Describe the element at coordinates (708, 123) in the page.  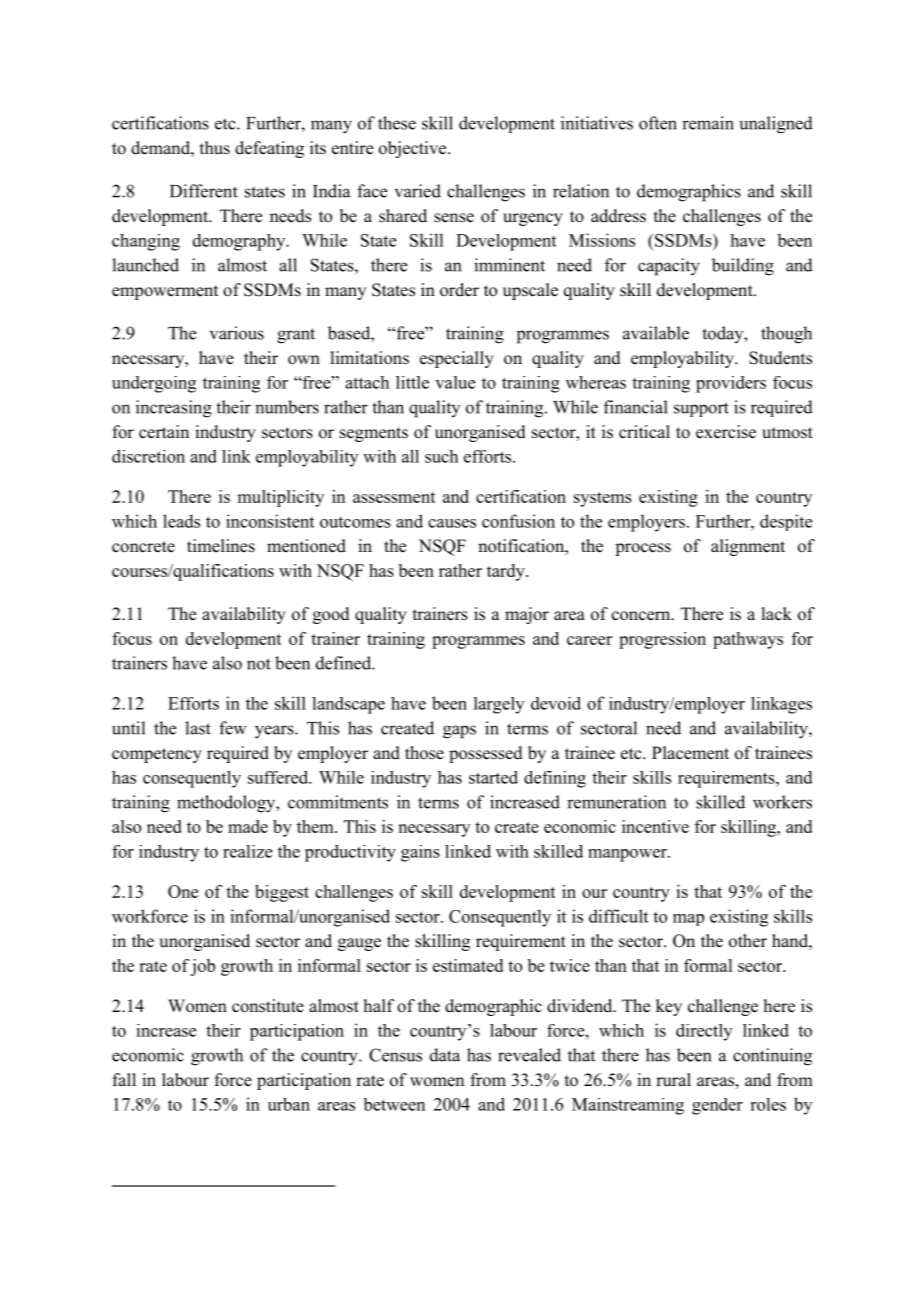
I see `remain` at that location.
